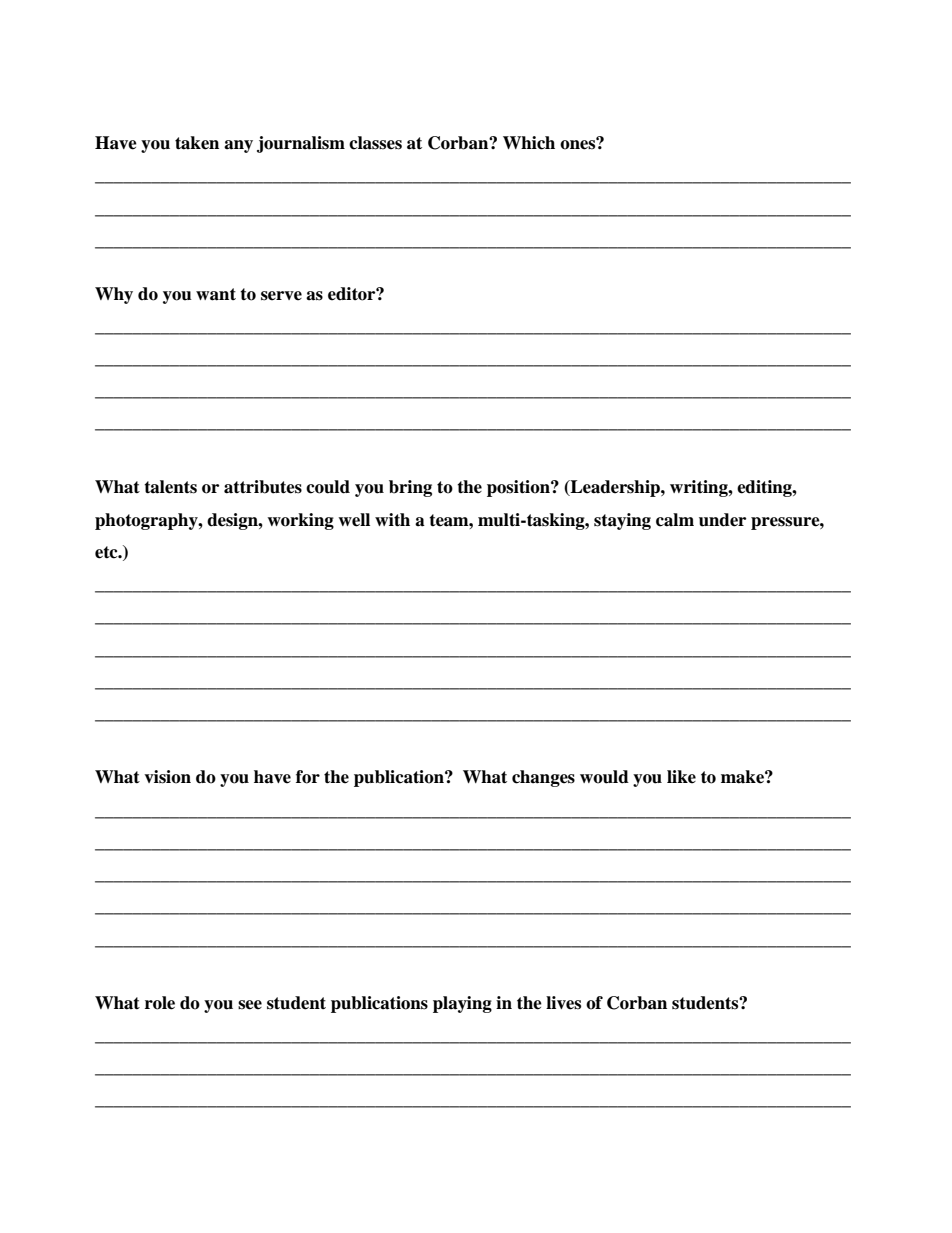 This document has height=1233, width=952. I want to click on vision, so click(167, 777).
